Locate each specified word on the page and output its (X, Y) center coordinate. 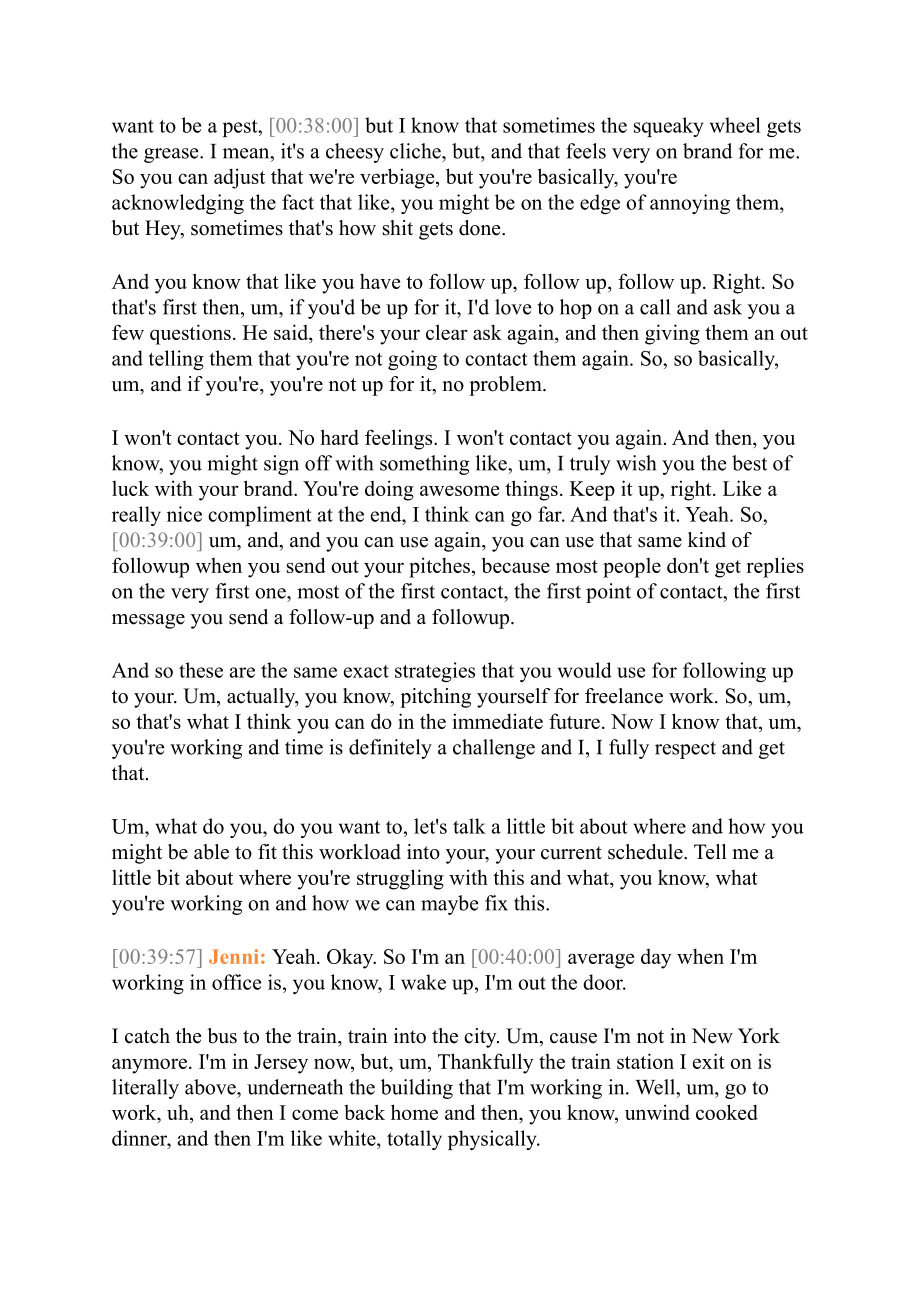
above (211, 1087)
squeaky (669, 127)
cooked (727, 1112)
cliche (416, 151)
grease (172, 155)
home (414, 1112)
